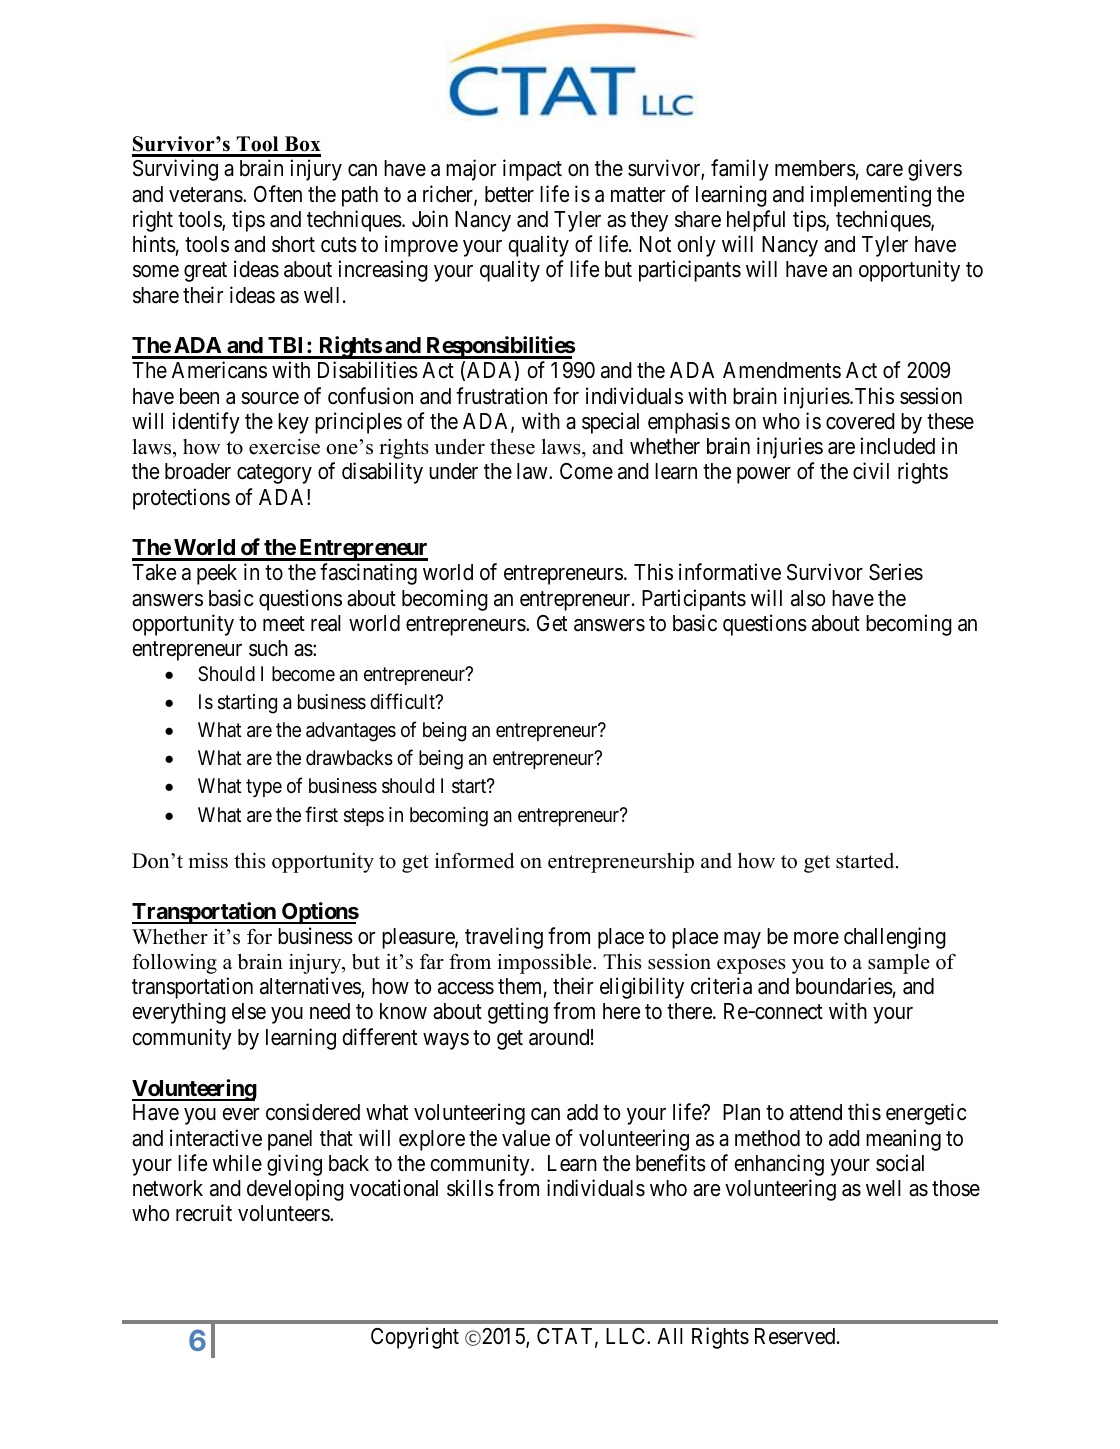  What do you see at coordinates (509, 194) in the image?
I see `better` at bounding box center [509, 194].
